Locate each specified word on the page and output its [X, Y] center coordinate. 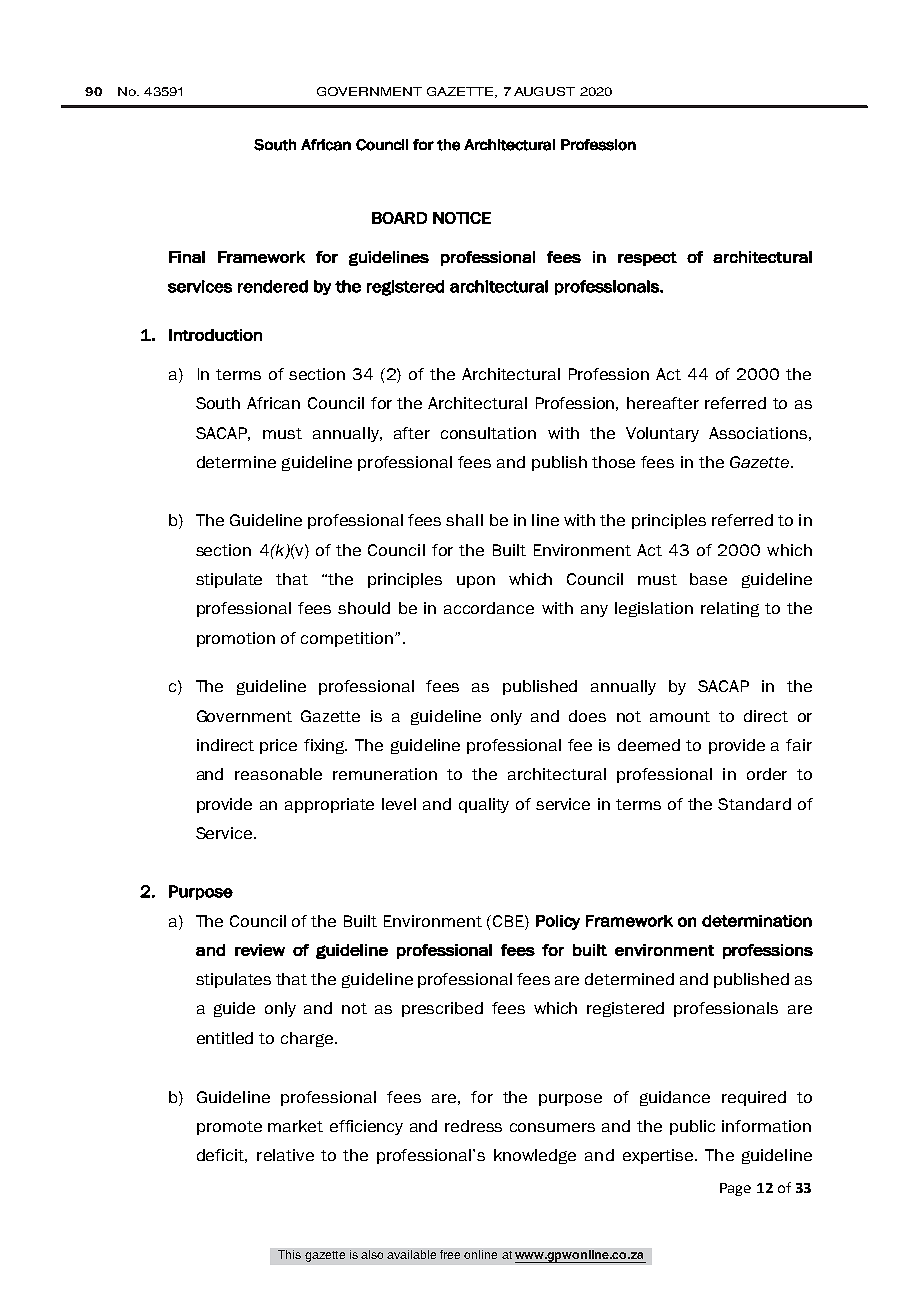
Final [187, 257]
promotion [236, 639]
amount [680, 716]
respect [647, 259]
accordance [489, 608]
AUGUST [544, 91]
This [289, 1254]
